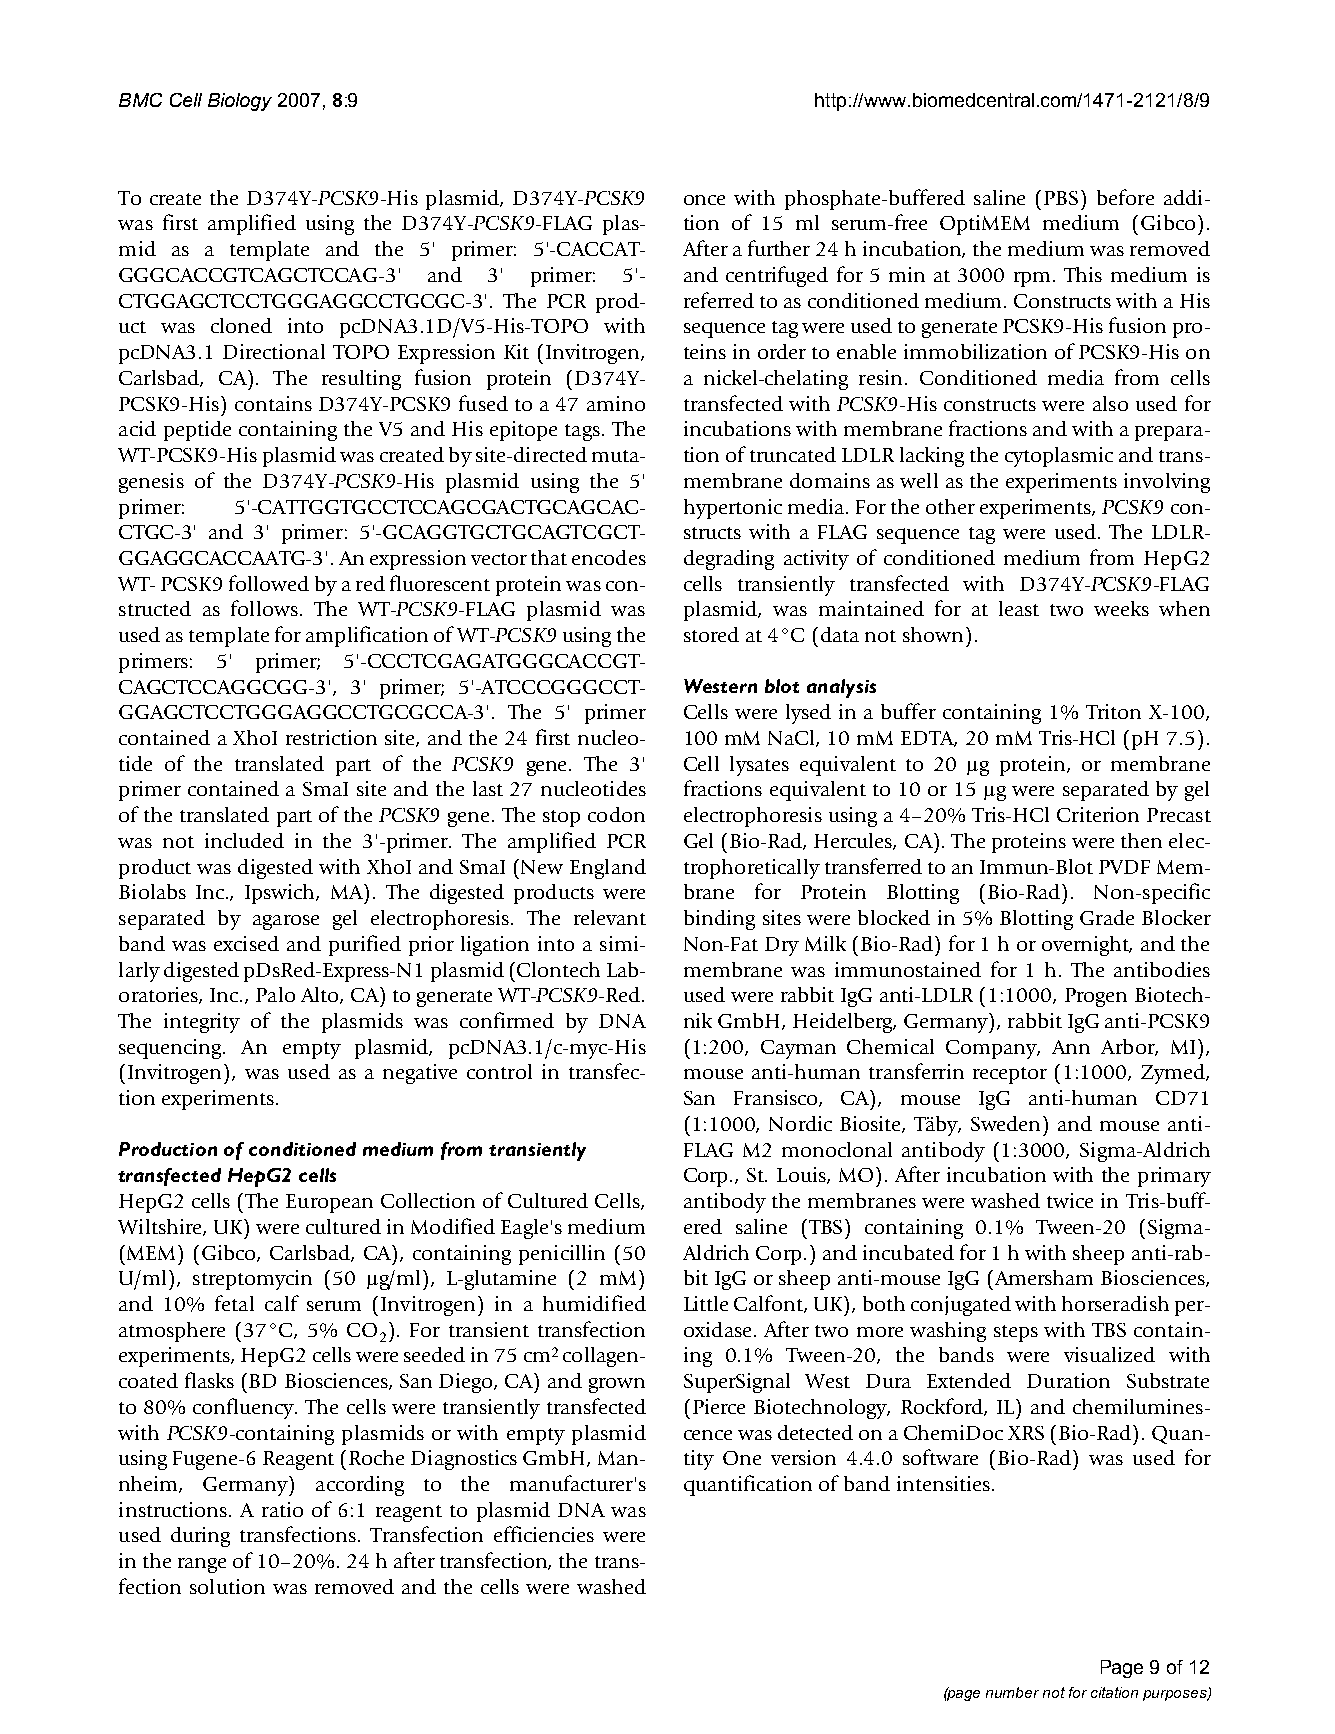  I want to click on Grade, so click(1107, 917).
